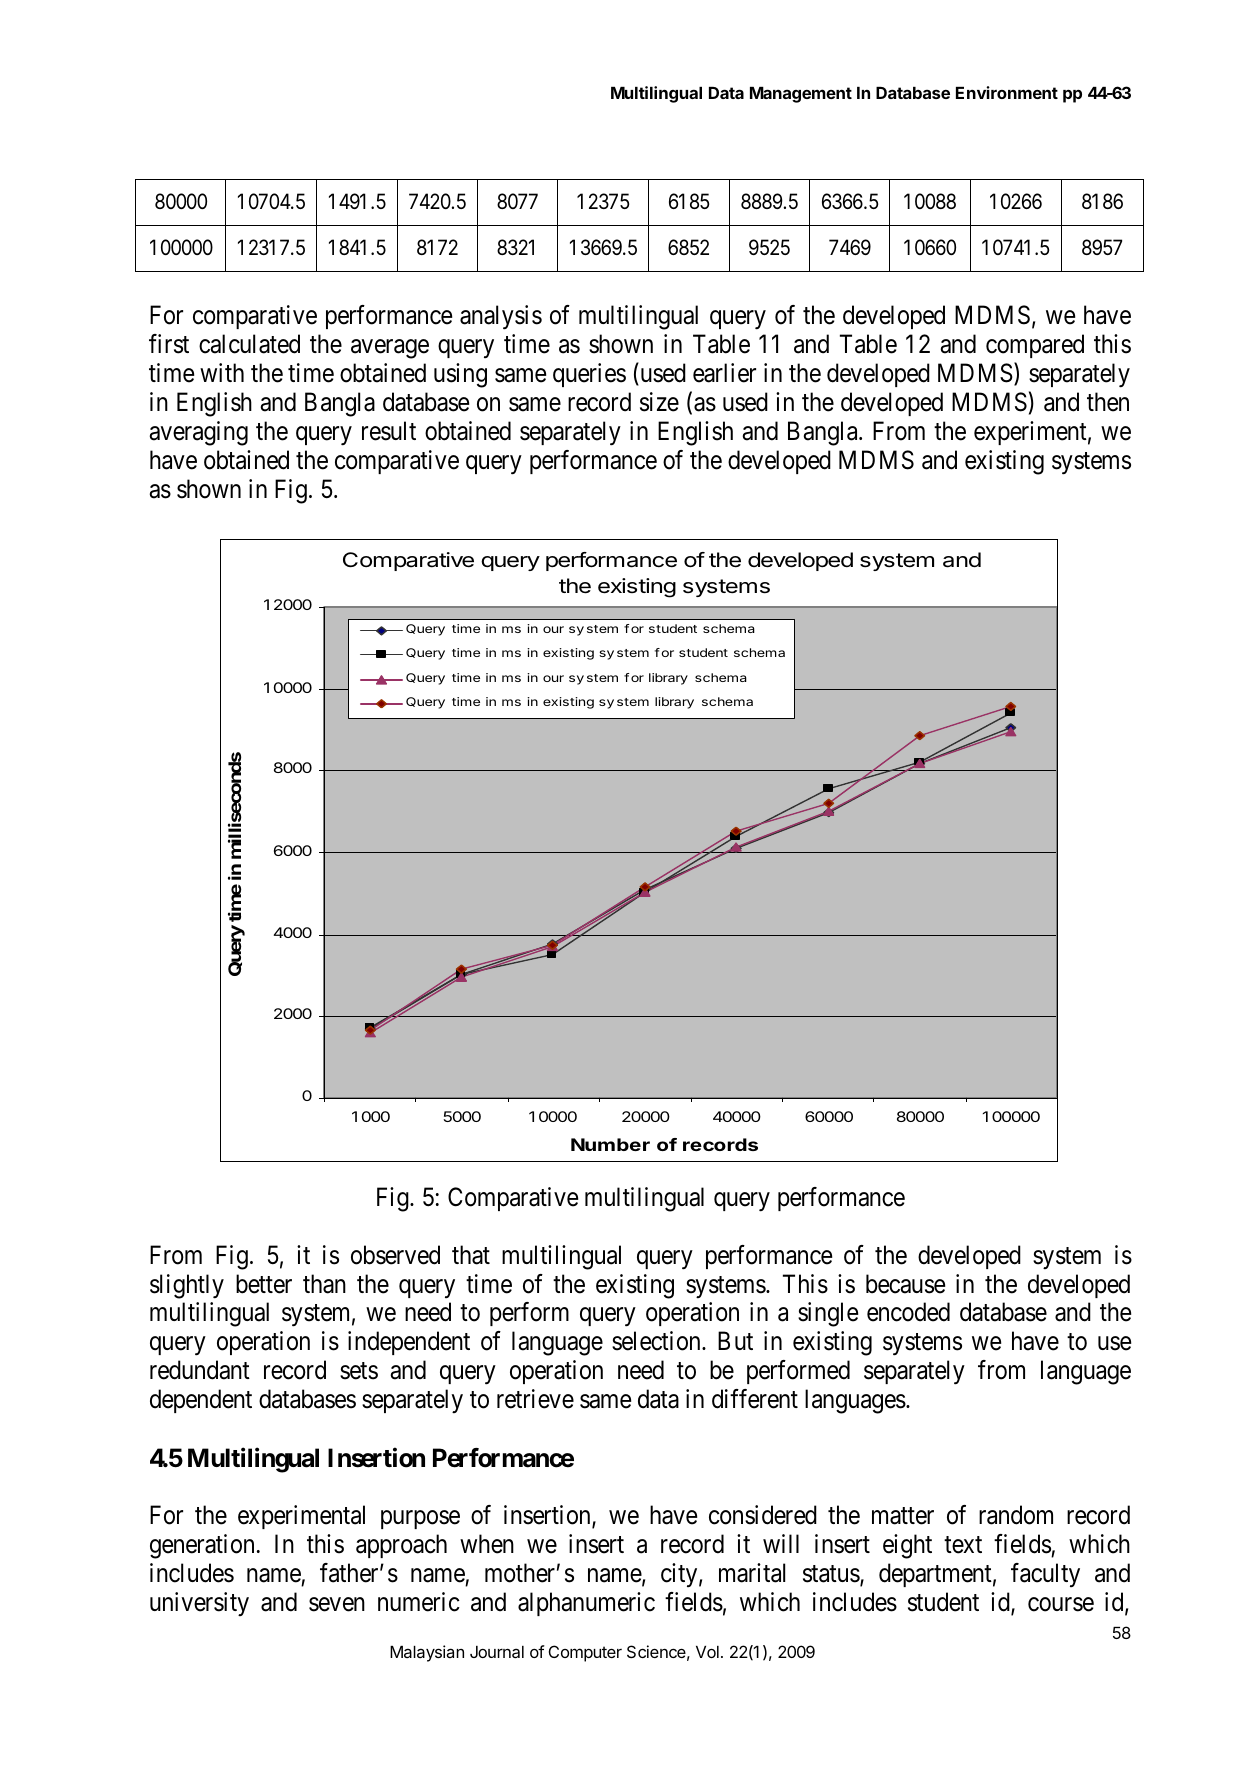 This screenshot has width=1249, height=1767. Describe the element at coordinates (585, 1653) in the screenshot. I see `Computer` at that location.
